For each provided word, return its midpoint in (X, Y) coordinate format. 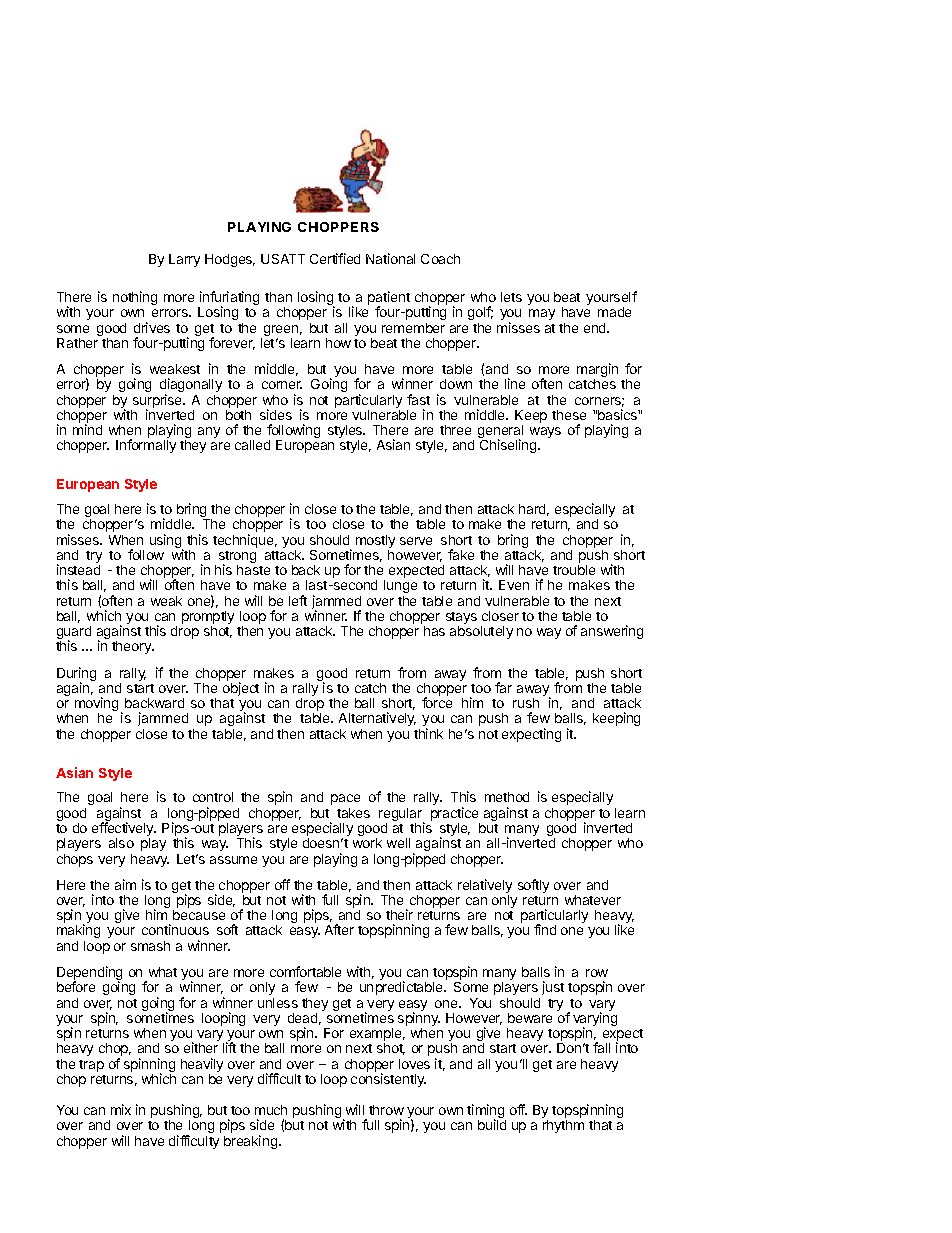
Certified (335, 258)
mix (121, 1109)
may (542, 314)
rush (526, 703)
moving (96, 705)
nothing (135, 298)
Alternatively (377, 719)
